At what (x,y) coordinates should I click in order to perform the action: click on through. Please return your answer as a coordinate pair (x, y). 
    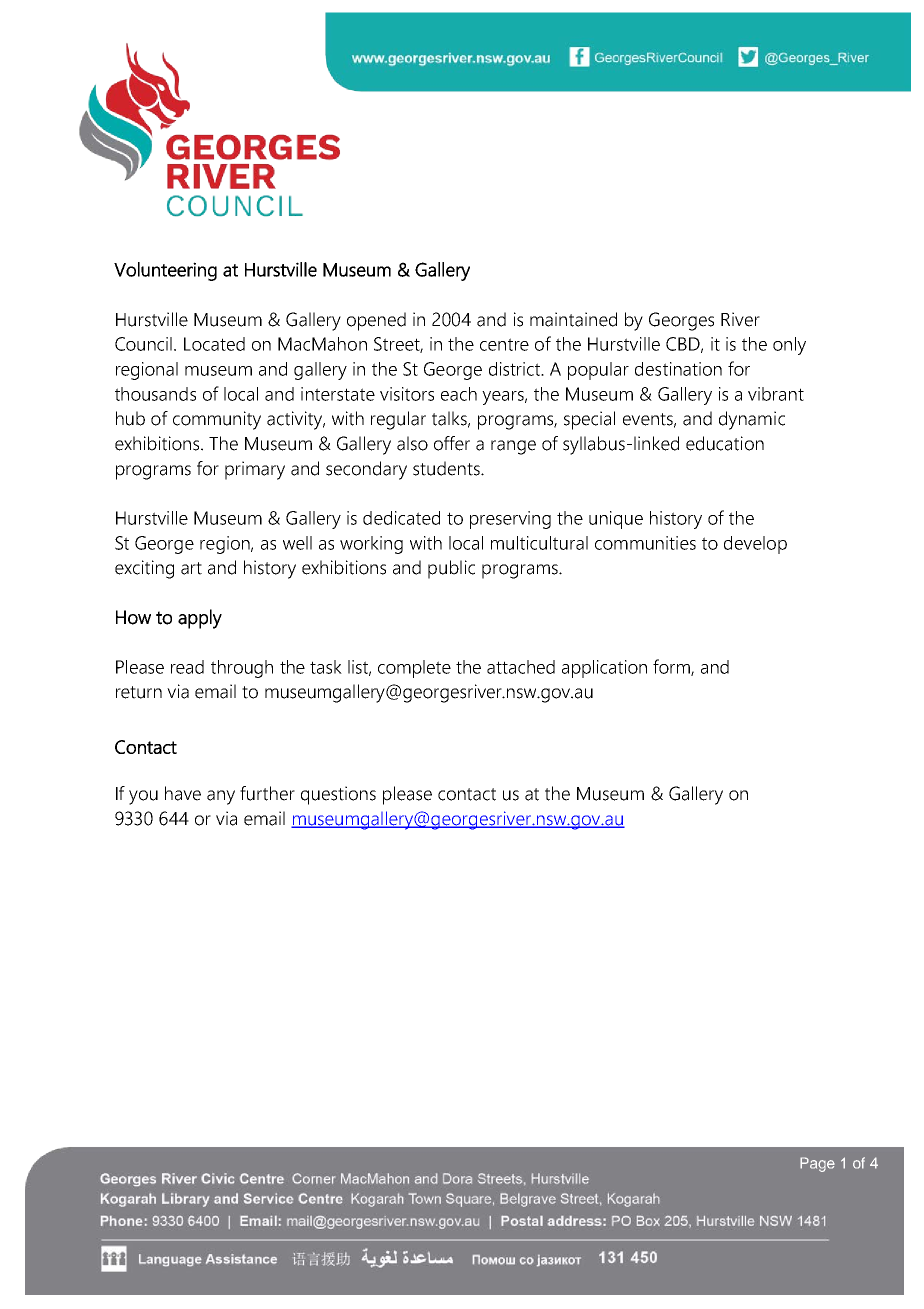
    Looking at the image, I should click on (242, 669).
